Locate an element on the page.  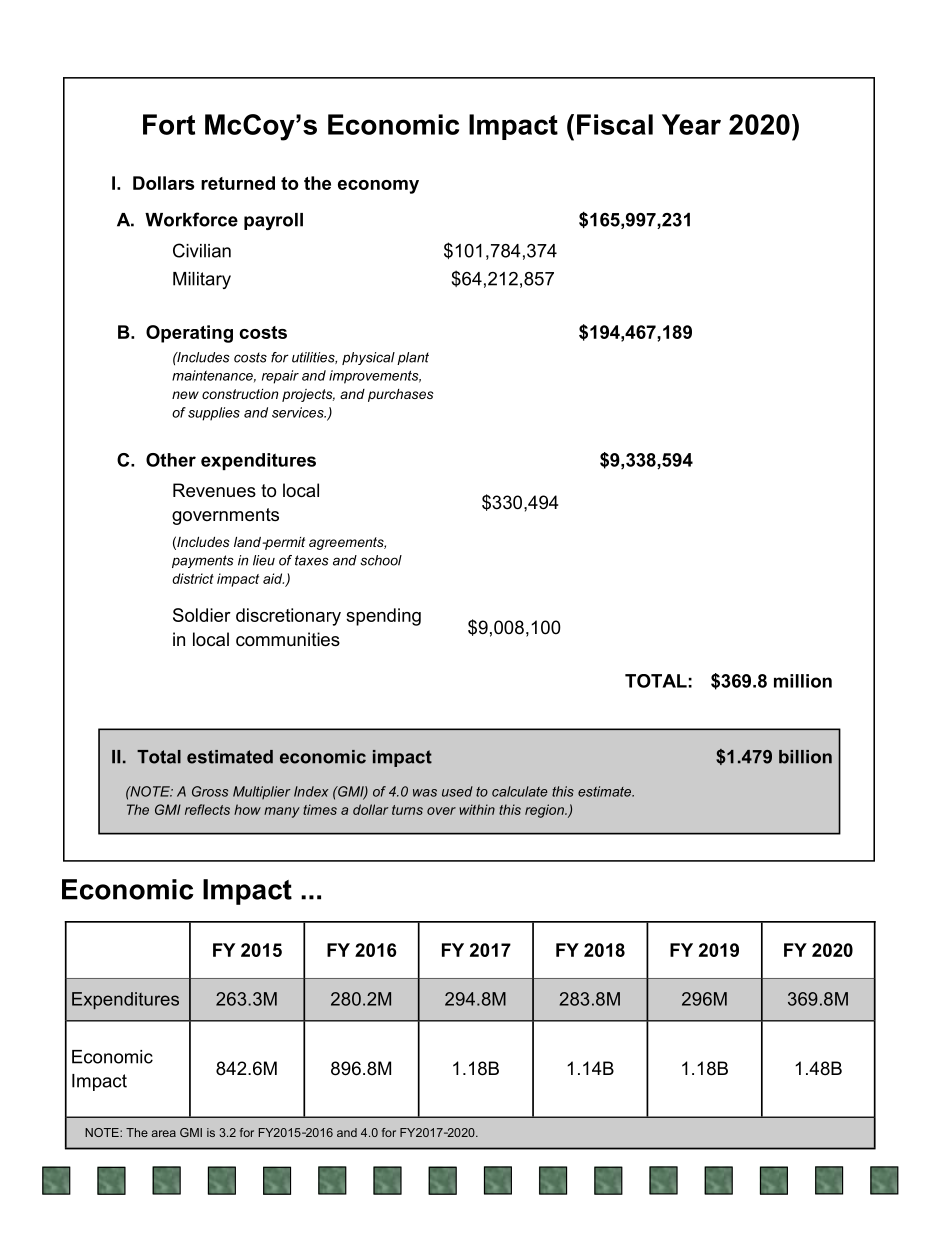
Soldier is located at coordinates (202, 615).
